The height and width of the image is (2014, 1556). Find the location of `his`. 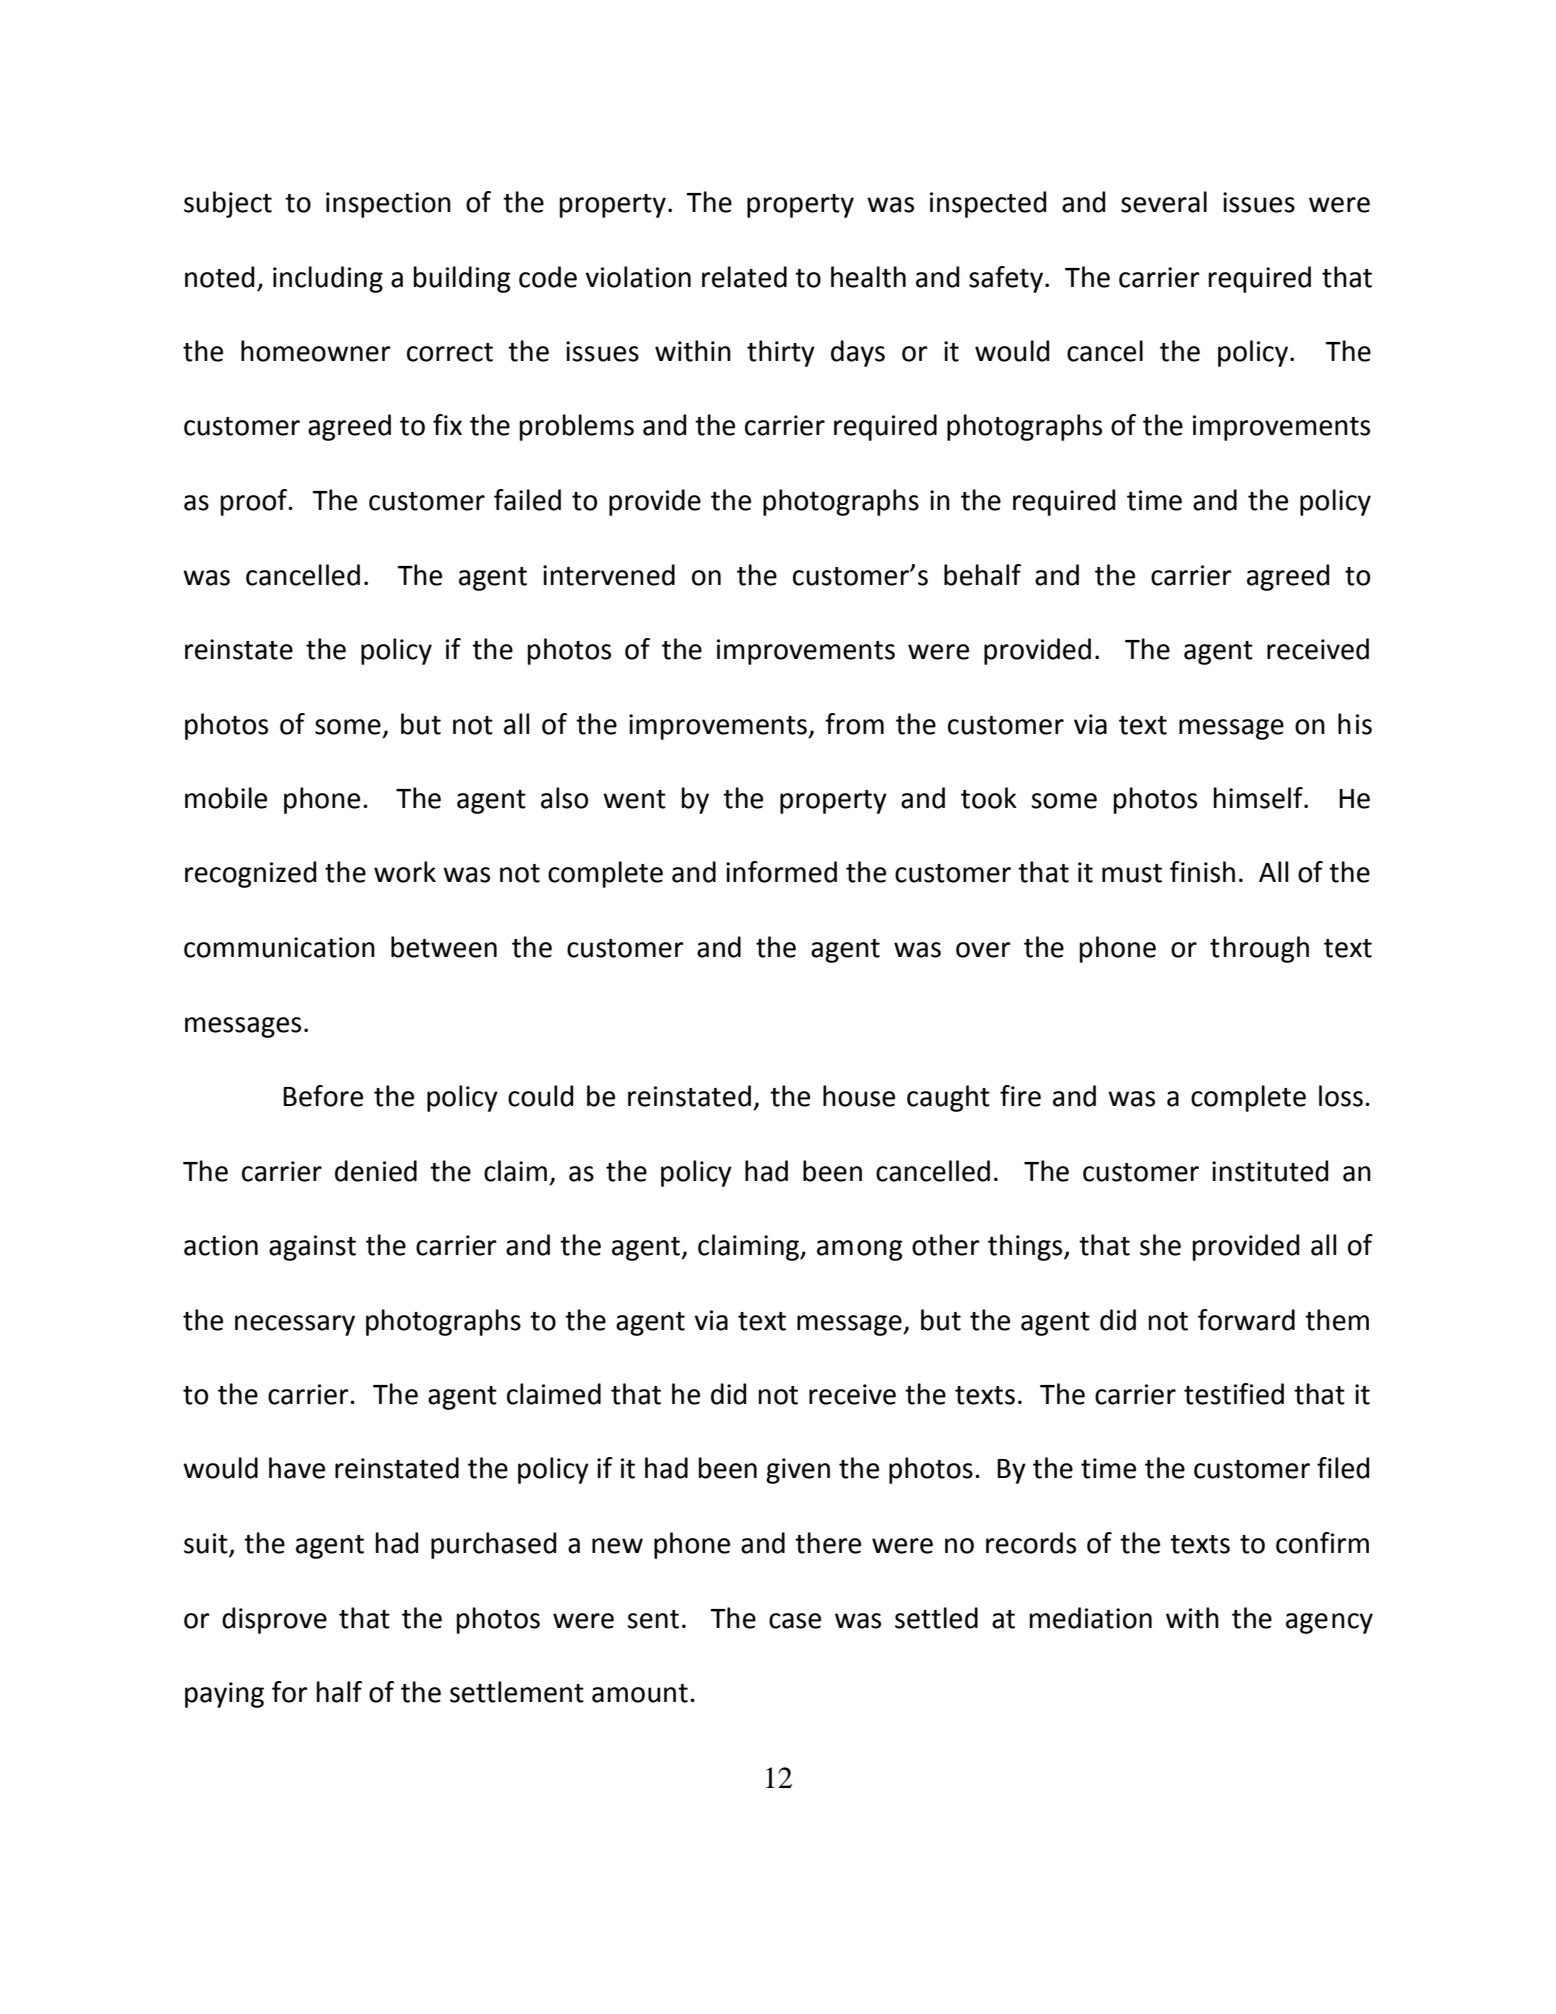

his is located at coordinates (1355, 724).
